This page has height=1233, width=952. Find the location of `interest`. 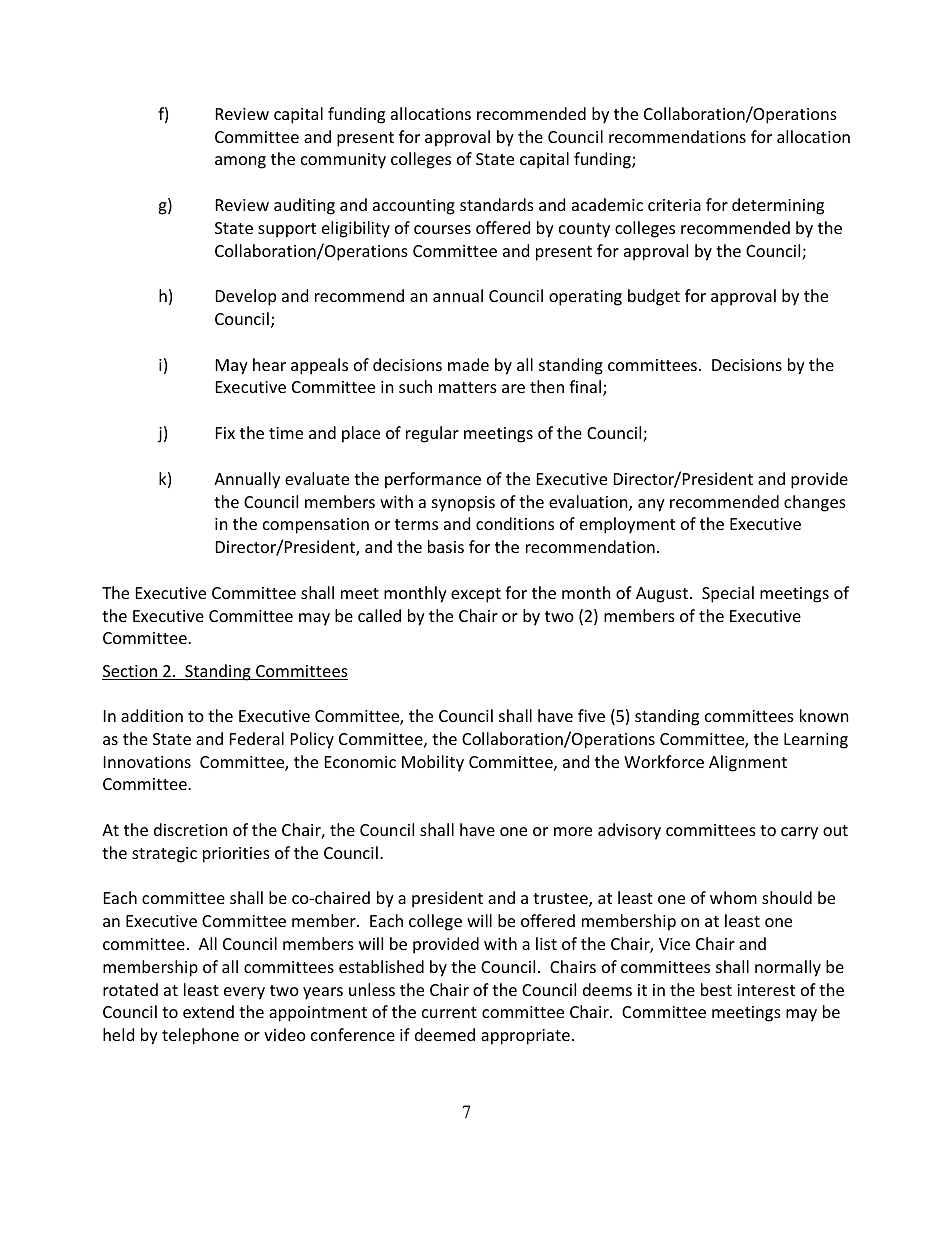

interest is located at coordinates (766, 990).
